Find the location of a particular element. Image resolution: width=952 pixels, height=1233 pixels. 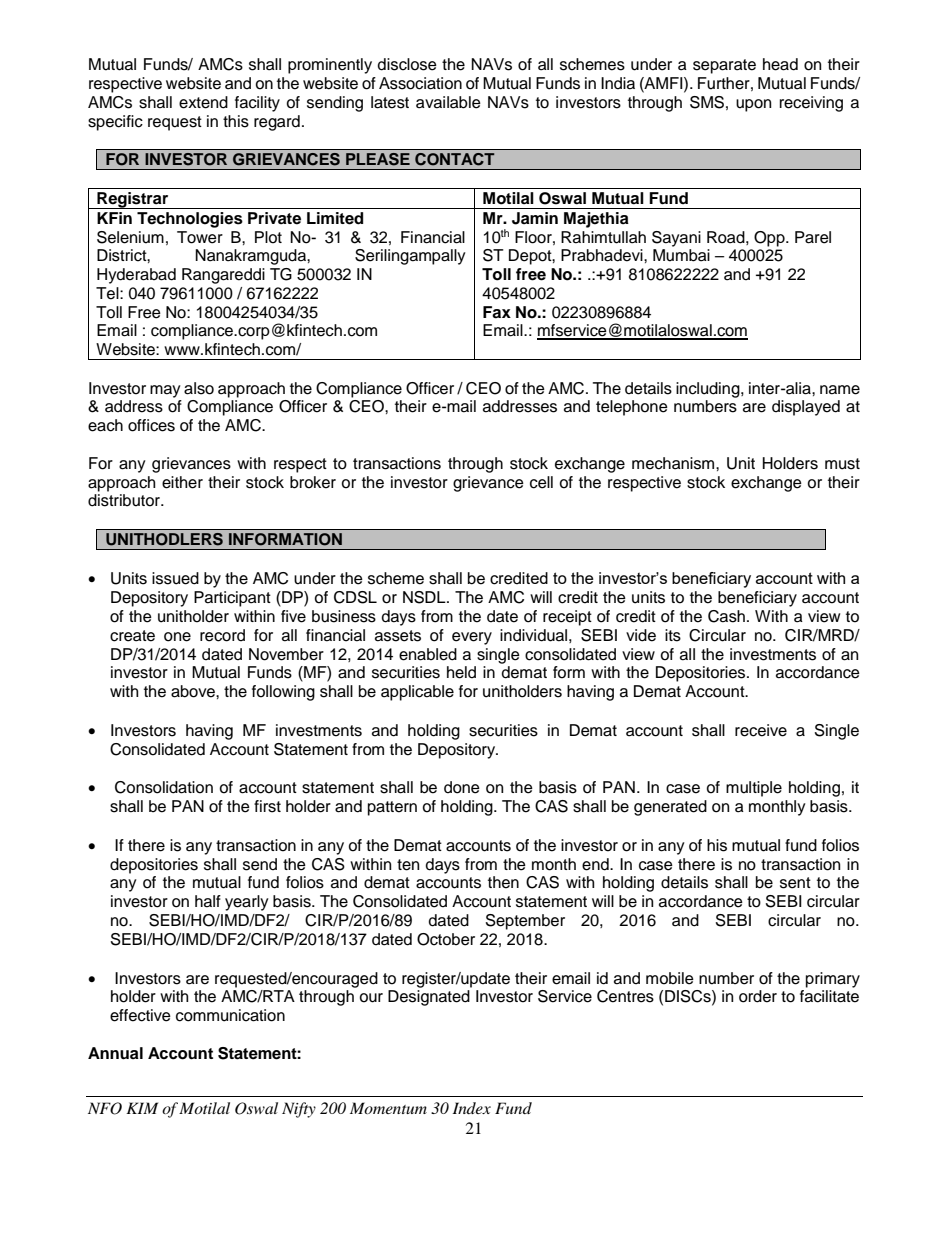

Consolidation is located at coordinates (164, 787).
